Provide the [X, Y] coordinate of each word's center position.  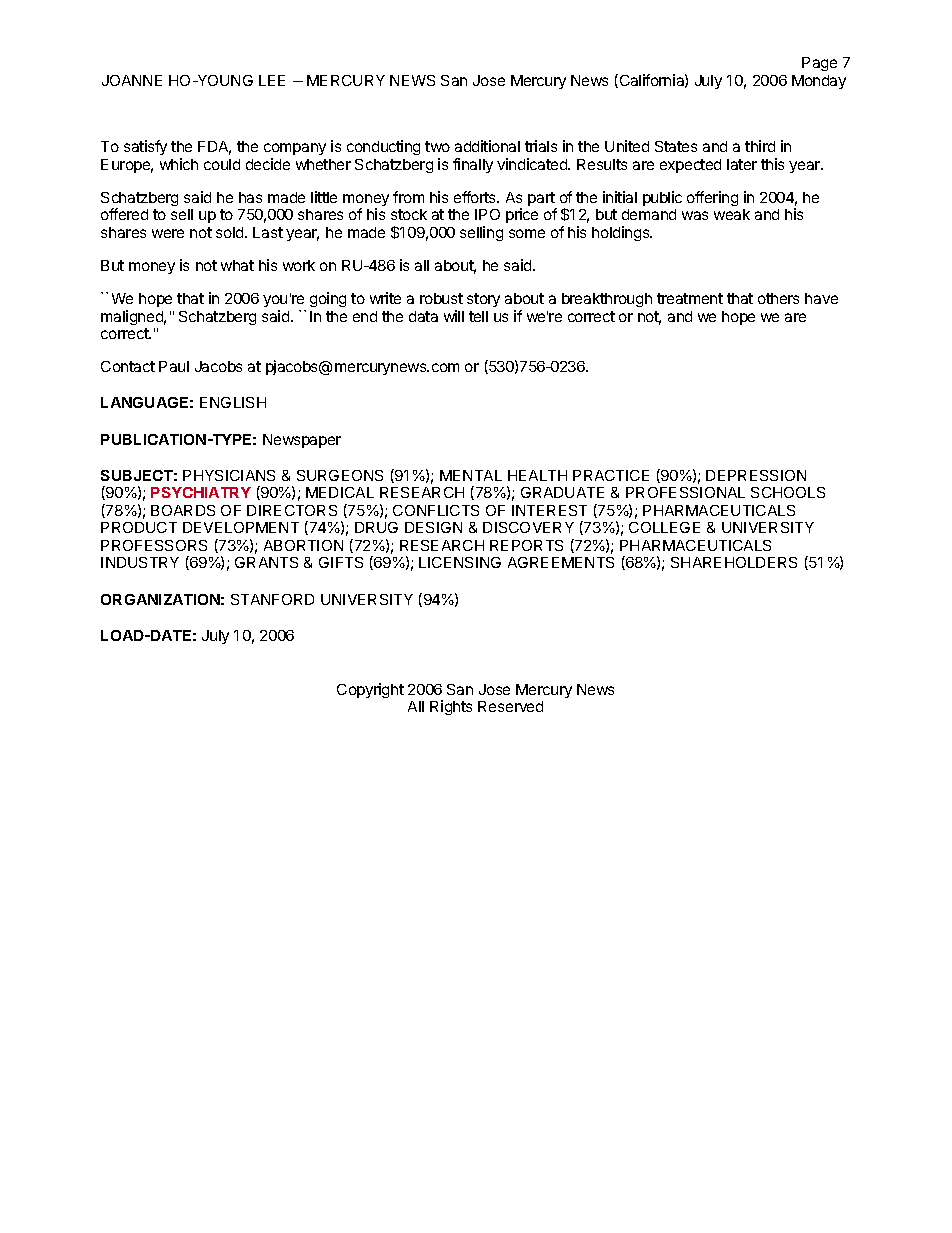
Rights [451, 707]
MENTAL [471, 475]
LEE [272, 80]
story [483, 300]
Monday [819, 82]
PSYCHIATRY [201, 492]
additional [487, 146]
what [237, 265]
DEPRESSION [756, 475]
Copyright [370, 690]
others [778, 298]
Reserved [510, 706]
